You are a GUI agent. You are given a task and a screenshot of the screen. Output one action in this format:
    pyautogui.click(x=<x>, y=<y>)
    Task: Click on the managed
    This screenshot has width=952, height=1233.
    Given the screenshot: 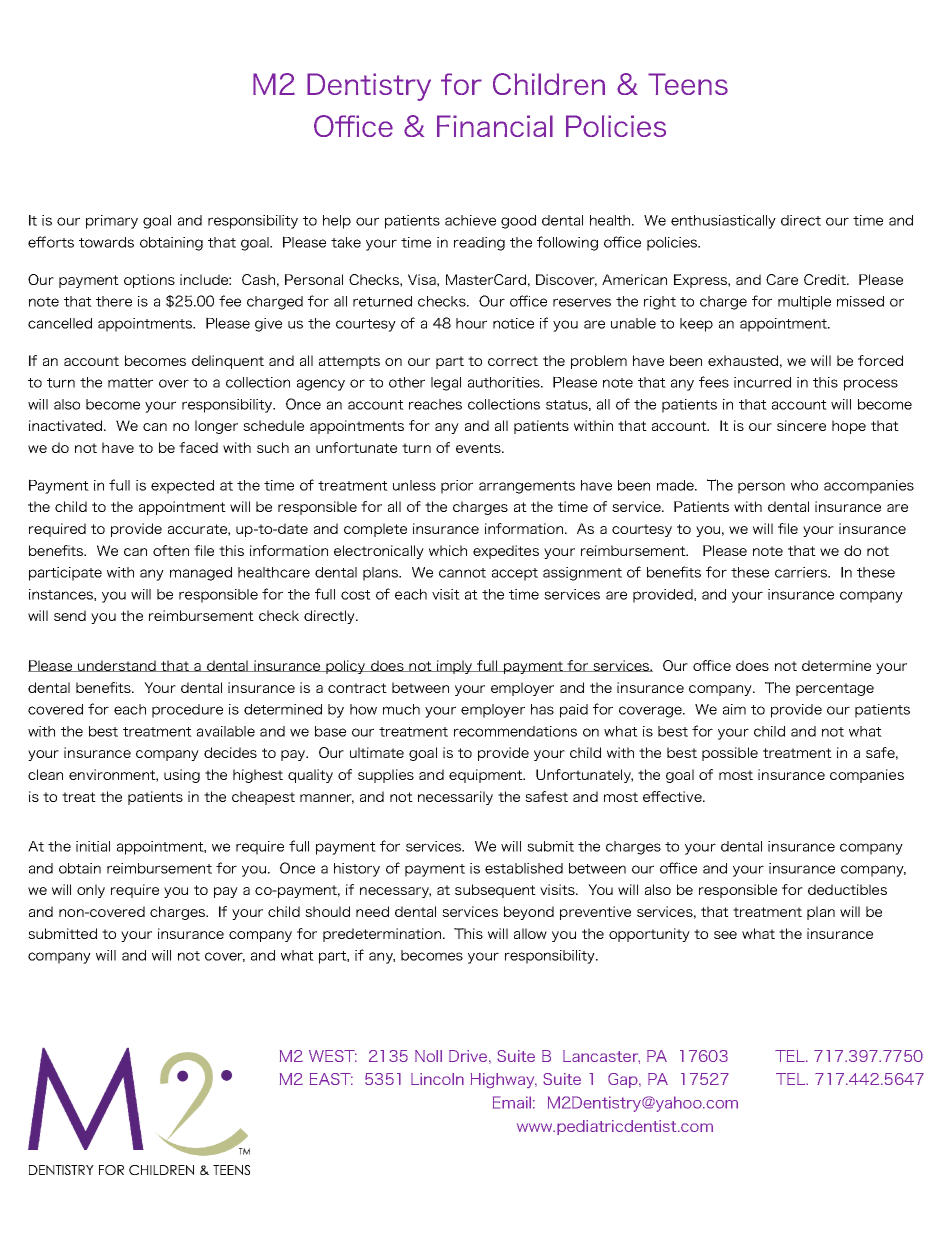 What is the action you would take?
    pyautogui.click(x=201, y=574)
